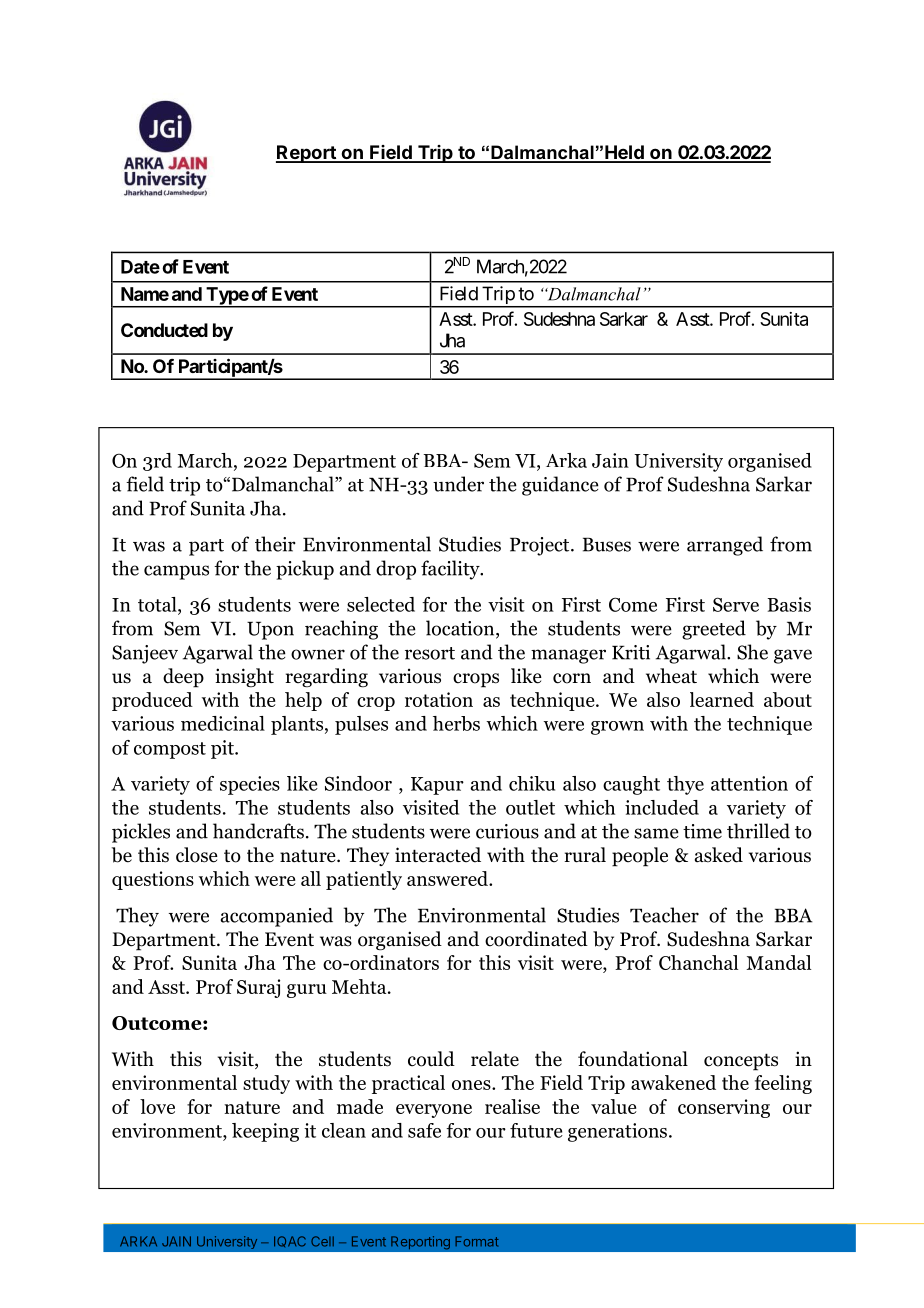 This screenshot has height=1308, width=924. I want to click on guru, so click(307, 991).
